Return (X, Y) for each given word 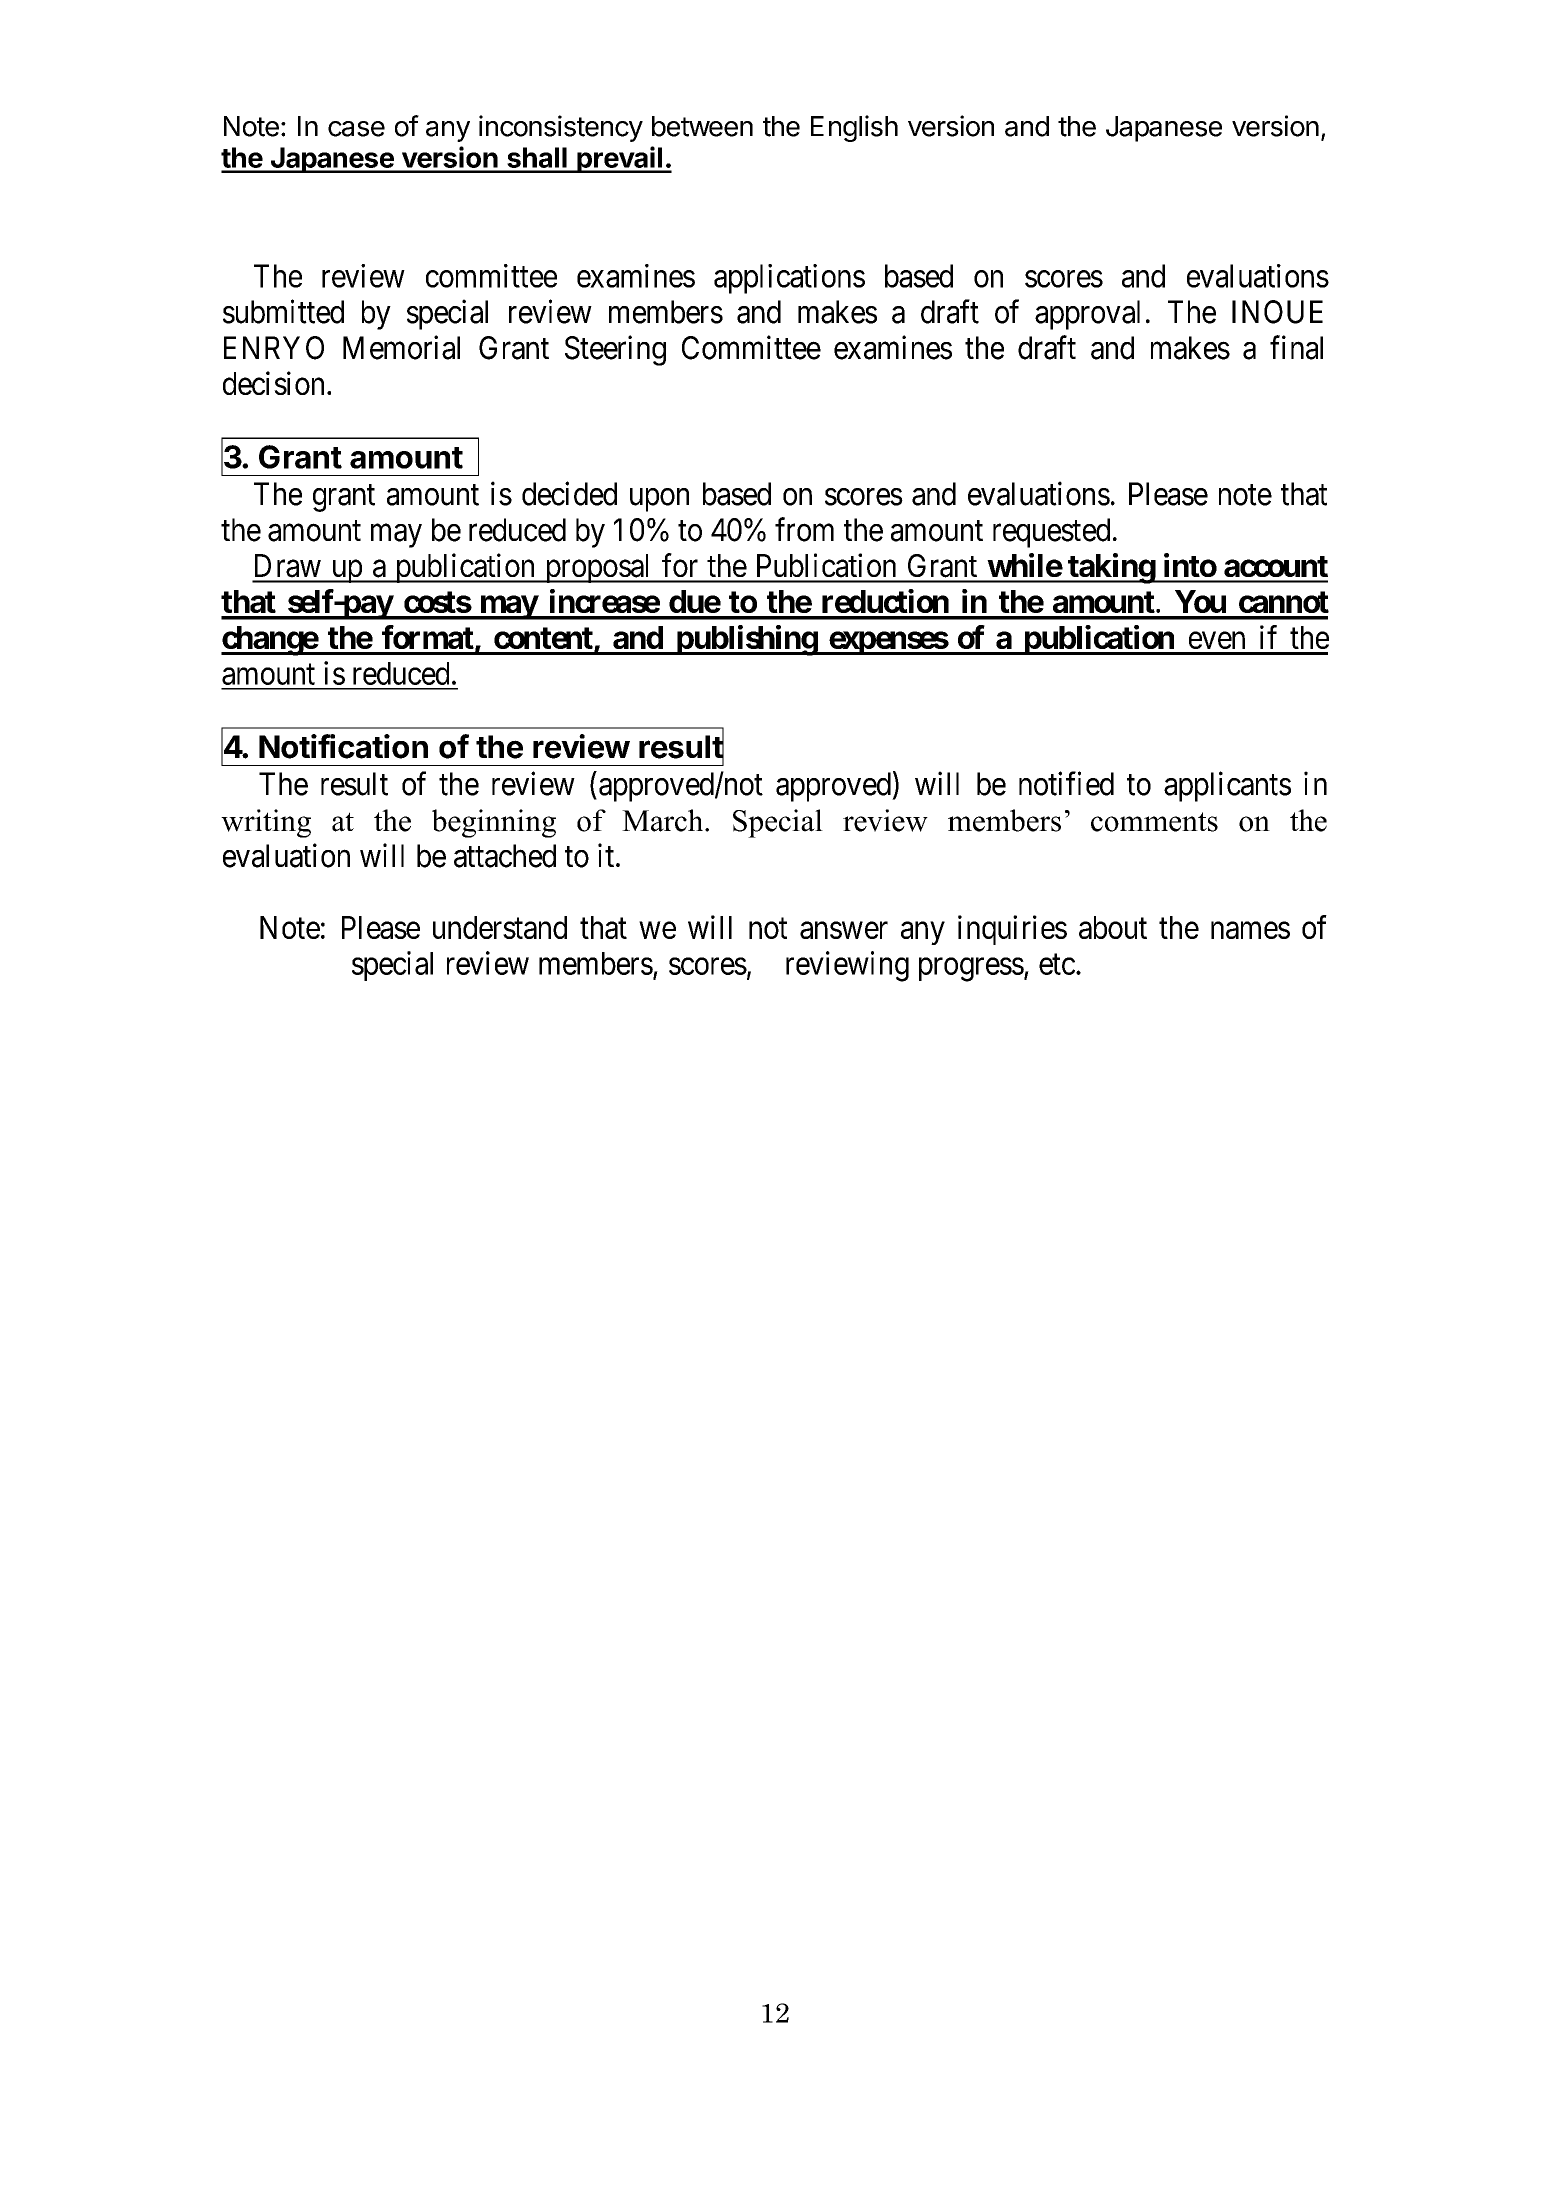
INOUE (1277, 312)
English (854, 128)
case (356, 129)
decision (273, 383)
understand (500, 927)
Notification (343, 746)
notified (1066, 783)
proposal (598, 568)
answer (844, 930)
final (1296, 347)
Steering (615, 350)
